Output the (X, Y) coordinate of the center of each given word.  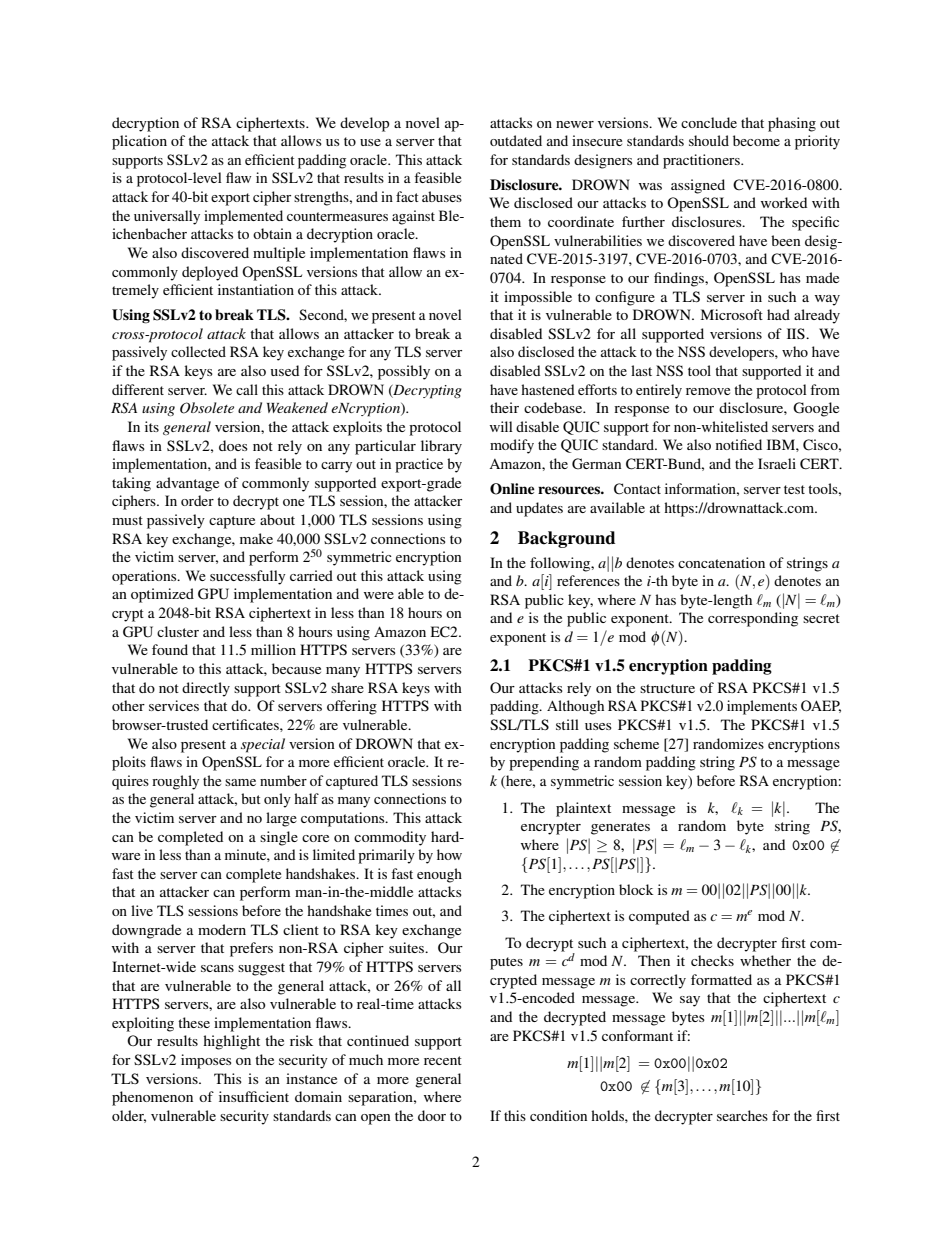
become (756, 140)
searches (742, 1115)
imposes (206, 1061)
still (567, 724)
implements (762, 707)
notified (739, 444)
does (233, 445)
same (240, 782)
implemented (243, 217)
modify (512, 446)
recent (443, 1060)
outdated (516, 140)
